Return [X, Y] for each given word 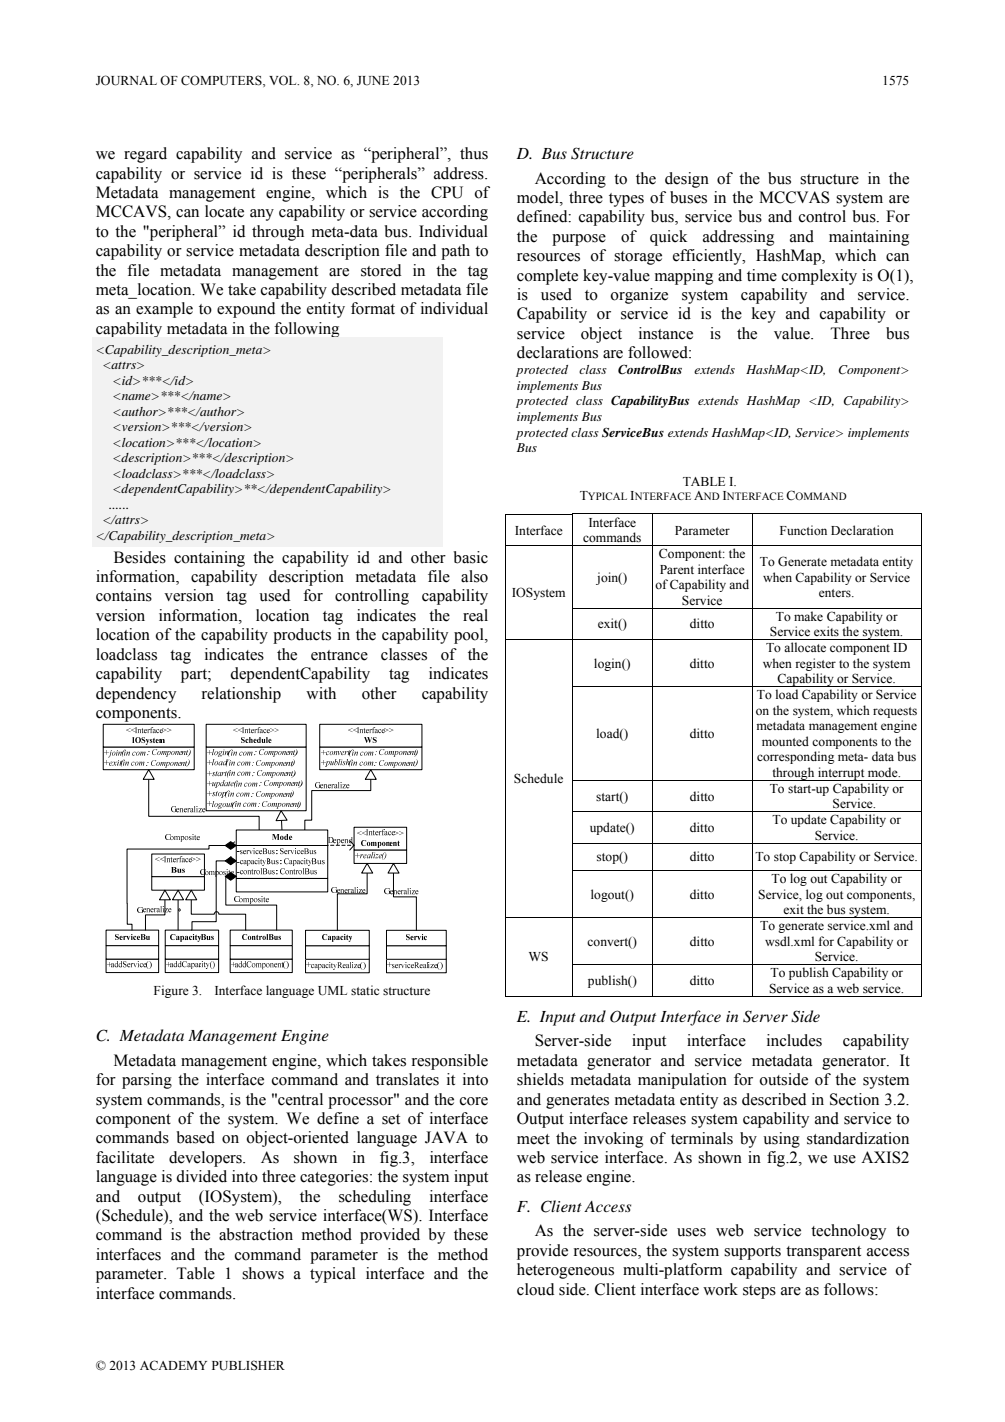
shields [540, 1079]
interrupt [841, 774]
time [762, 275]
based [195, 1137]
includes [794, 1040]
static [365, 990]
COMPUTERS [222, 81]
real [475, 615]
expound [246, 310]
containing [209, 559]
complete [547, 277]
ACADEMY [173, 1365]
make [808, 616]
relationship [241, 695]
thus [474, 153]
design [687, 180]
